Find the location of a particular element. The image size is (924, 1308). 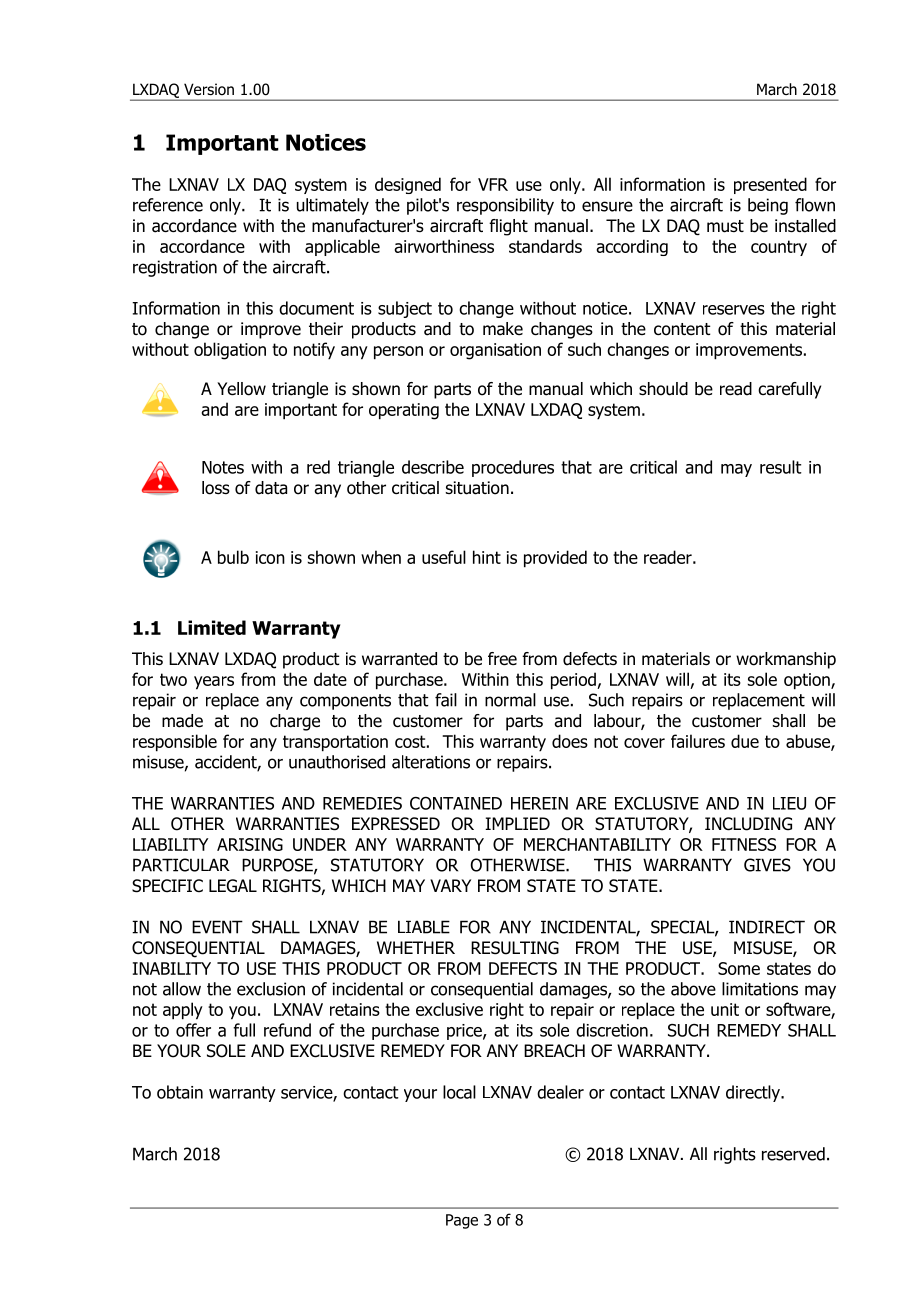

situation is located at coordinates (477, 488).
